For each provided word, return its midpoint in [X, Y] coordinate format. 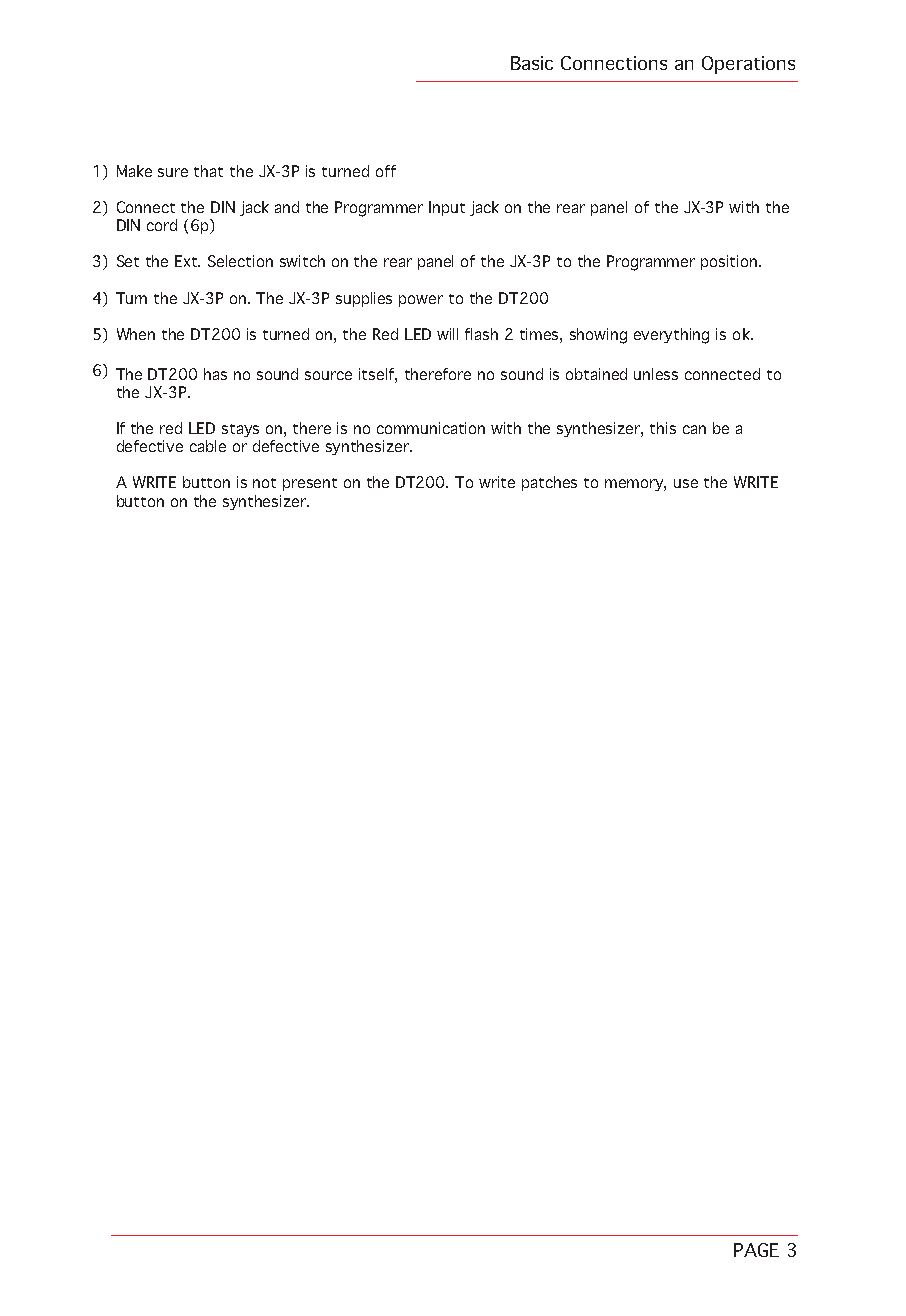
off [386, 171]
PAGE [756, 1250]
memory [635, 485]
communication [431, 428]
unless [656, 374]
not [264, 483]
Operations [748, 65]
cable [208, 446]
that [208, 171]
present [310, 484]
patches [549, 483]
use [686, 483]
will [447, 334]
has [215, 374]
